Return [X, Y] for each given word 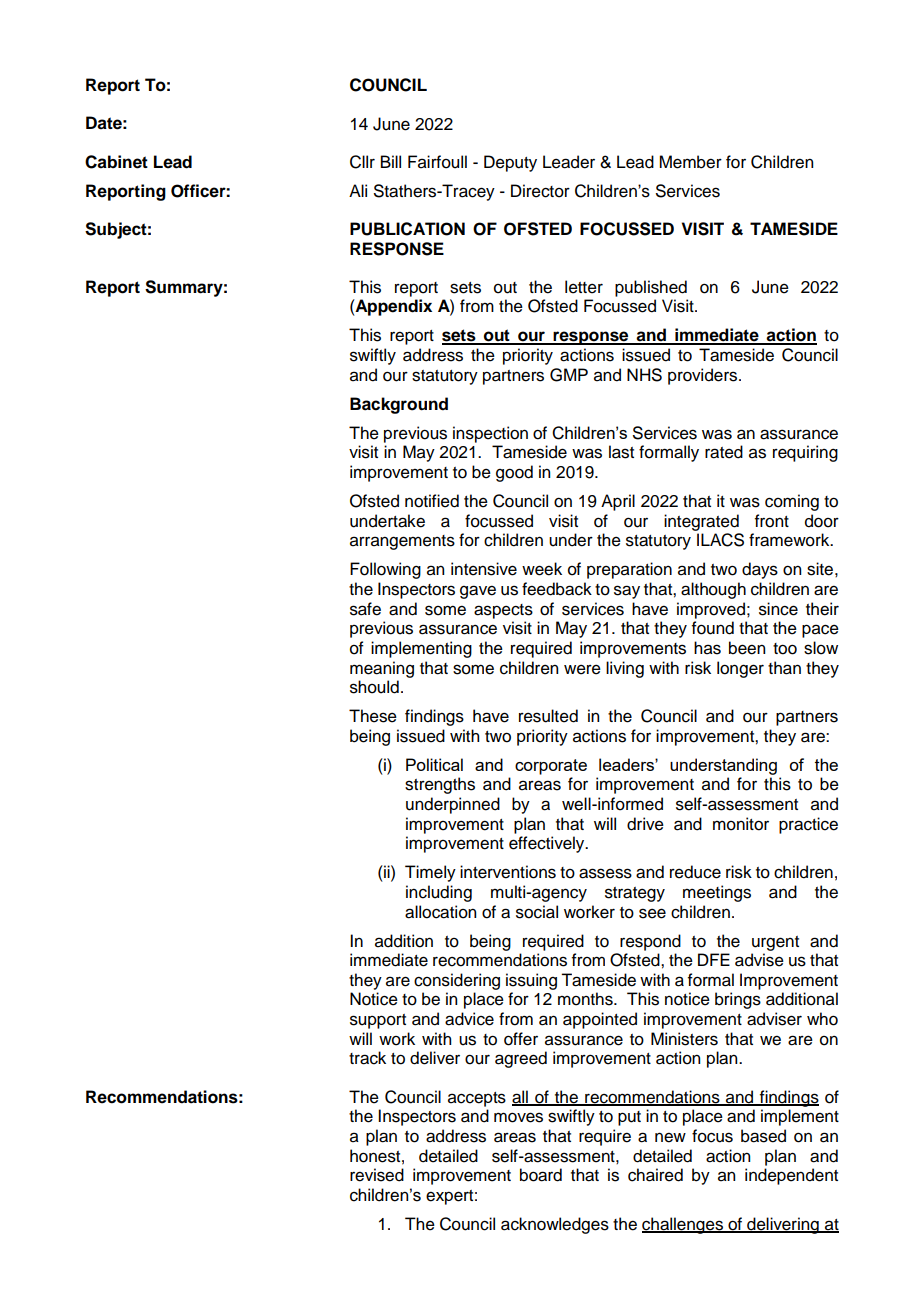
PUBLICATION [407, 229]
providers [704, 376]
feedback [557, 589]
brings [738, 1000]
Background [399, 405]
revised [377, 1175]
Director [540, 191]
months [586, 999]
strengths [440, 785]
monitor [741, 824]
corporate [551, 767]
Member [690, 162]
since [778, 609]
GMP [569, 375]
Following [385, 570]
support [378, 1021]
